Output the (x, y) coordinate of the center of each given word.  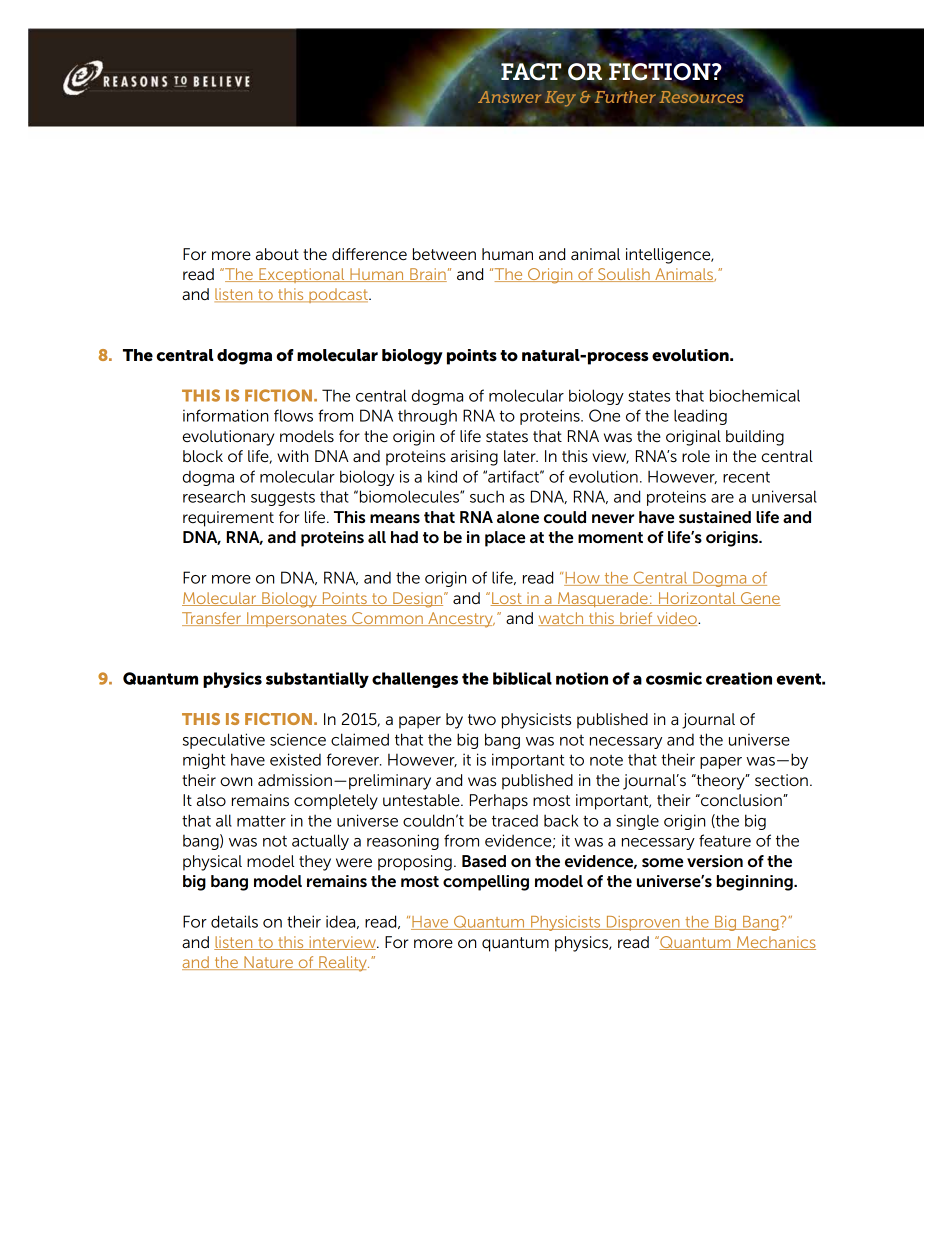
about (277, 254)
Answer (509, 97)
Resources (701, 97)
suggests (283, 499)
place (505, 539)
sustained (715, 517)
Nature (269, 963)
